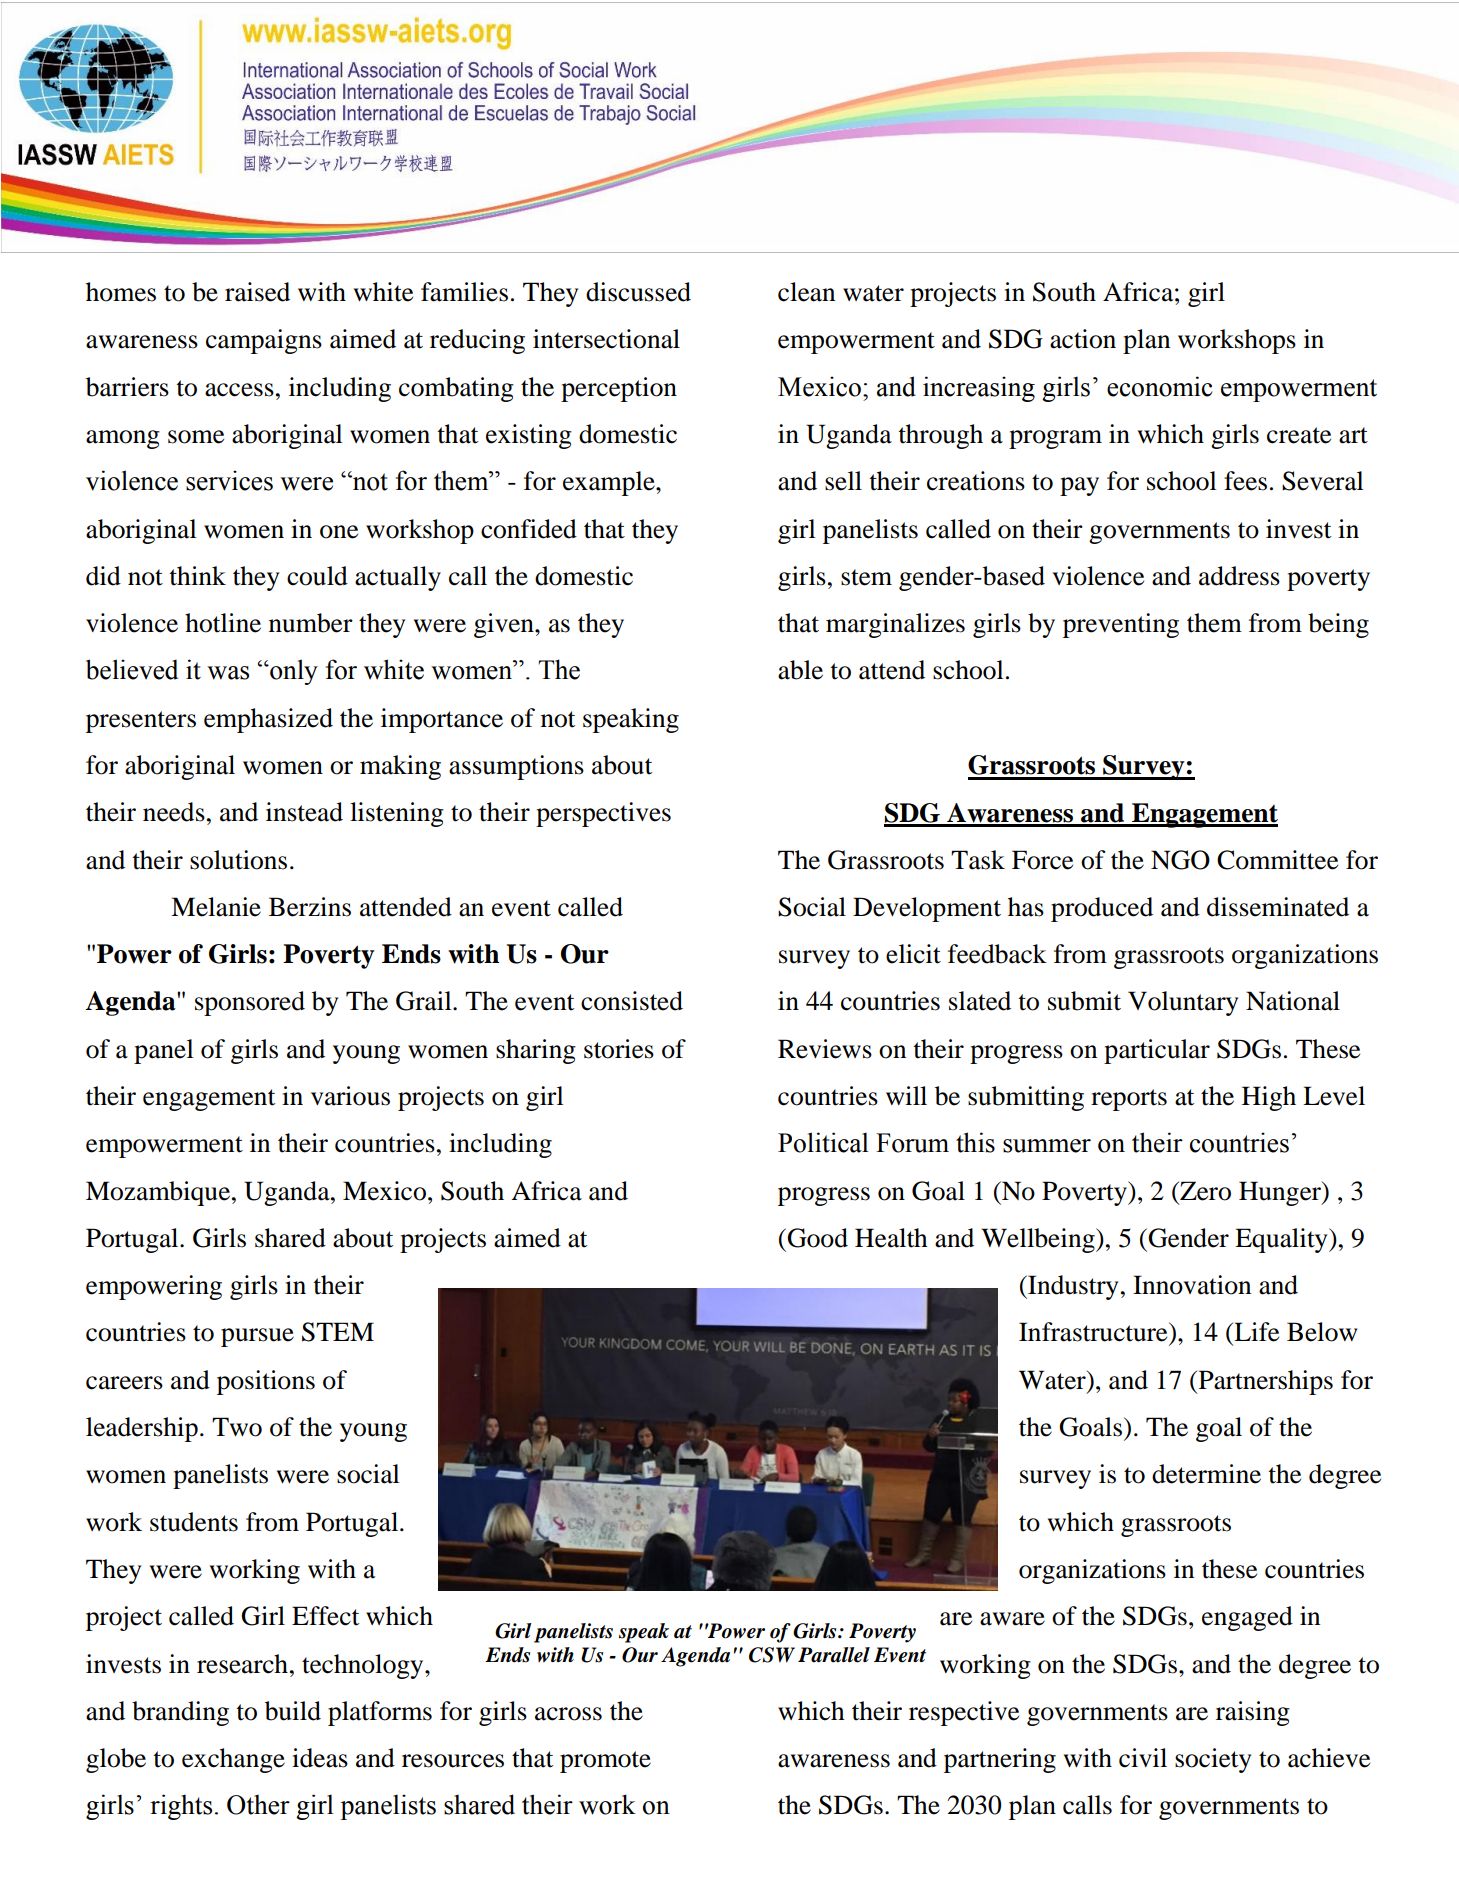 This page has width=1459, height=1888. Describe the element at coordinates (158, 1193) in the page. I see `Mozambique` at that location.
